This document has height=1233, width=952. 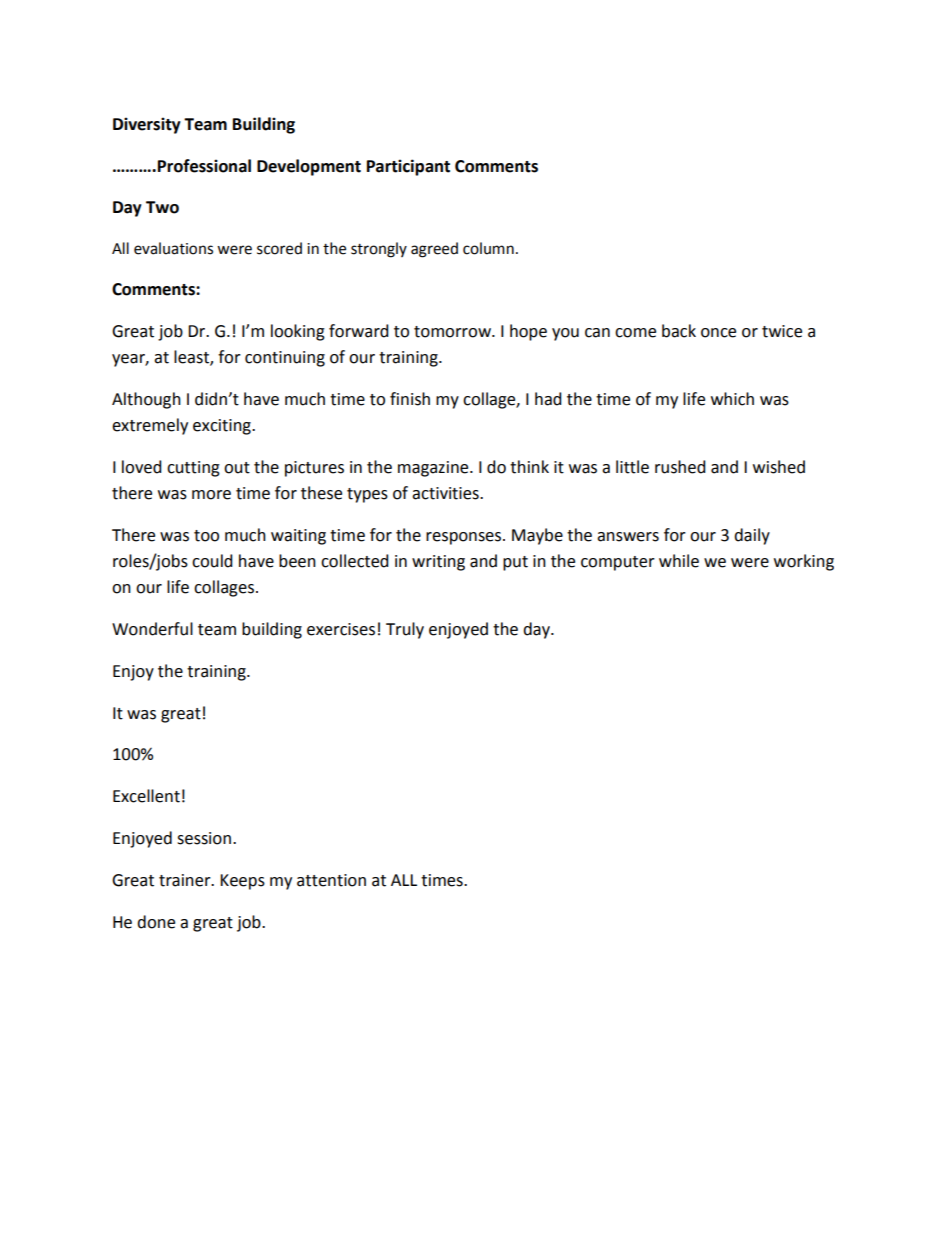 What do you see at coordinates (732, 399) in the document?
I see `which` at bounding box center [732, 399].
